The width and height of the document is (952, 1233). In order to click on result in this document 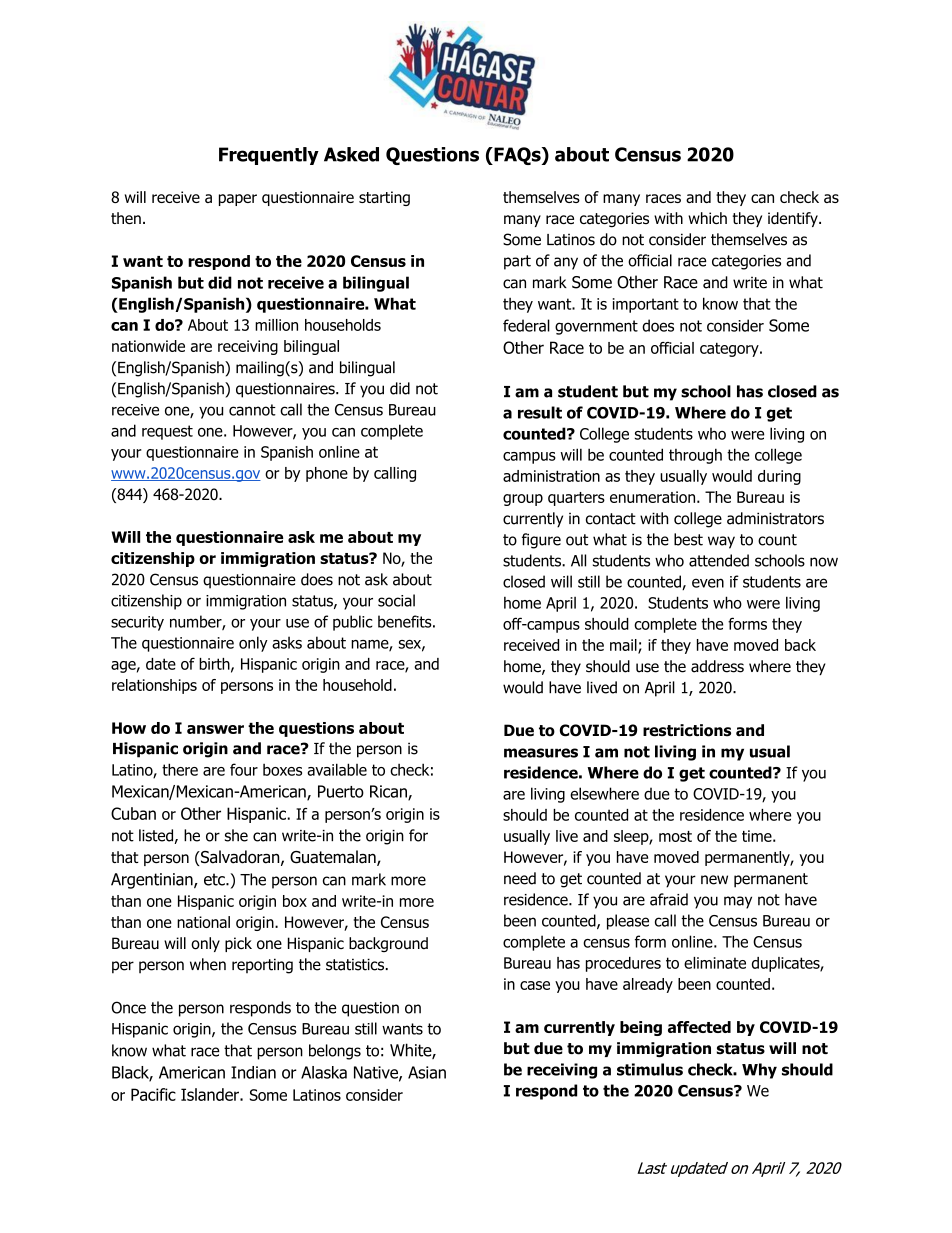, I will do `click(540, 412)`.
